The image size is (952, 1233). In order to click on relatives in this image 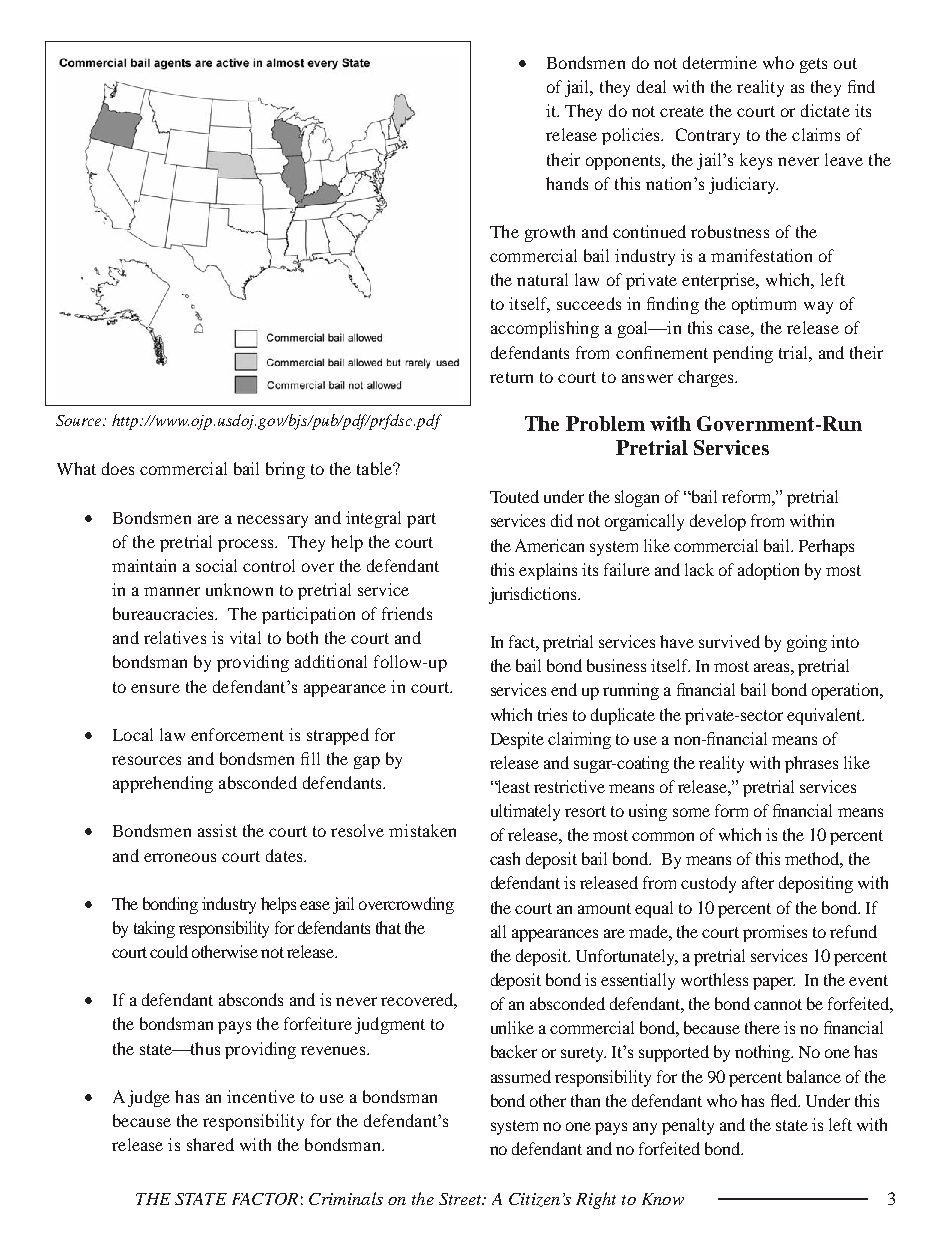, I will do `click(175, 637)`.
